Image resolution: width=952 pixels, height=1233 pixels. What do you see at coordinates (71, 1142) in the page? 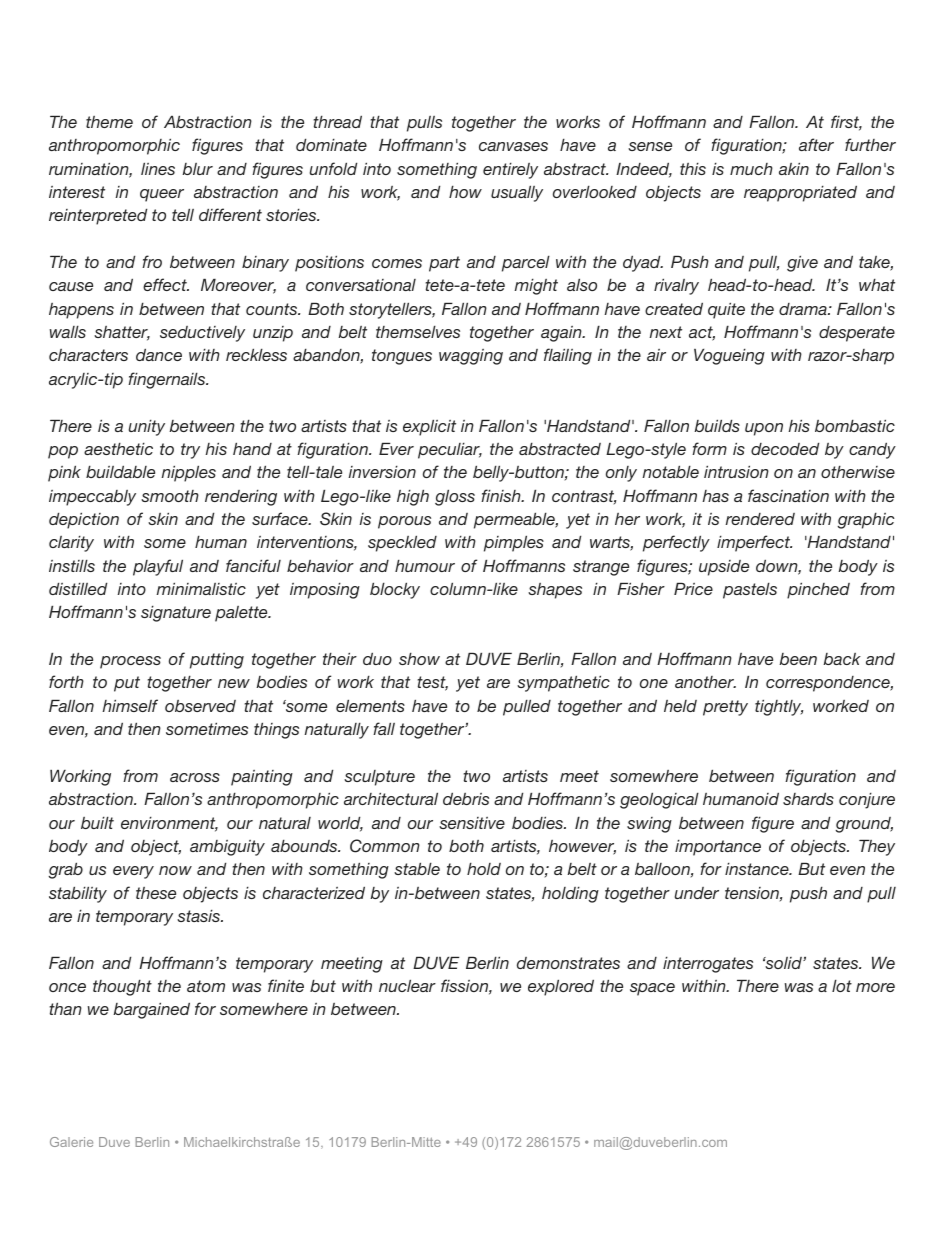
I see `Galerie` at bounding box center [71, 1142].
